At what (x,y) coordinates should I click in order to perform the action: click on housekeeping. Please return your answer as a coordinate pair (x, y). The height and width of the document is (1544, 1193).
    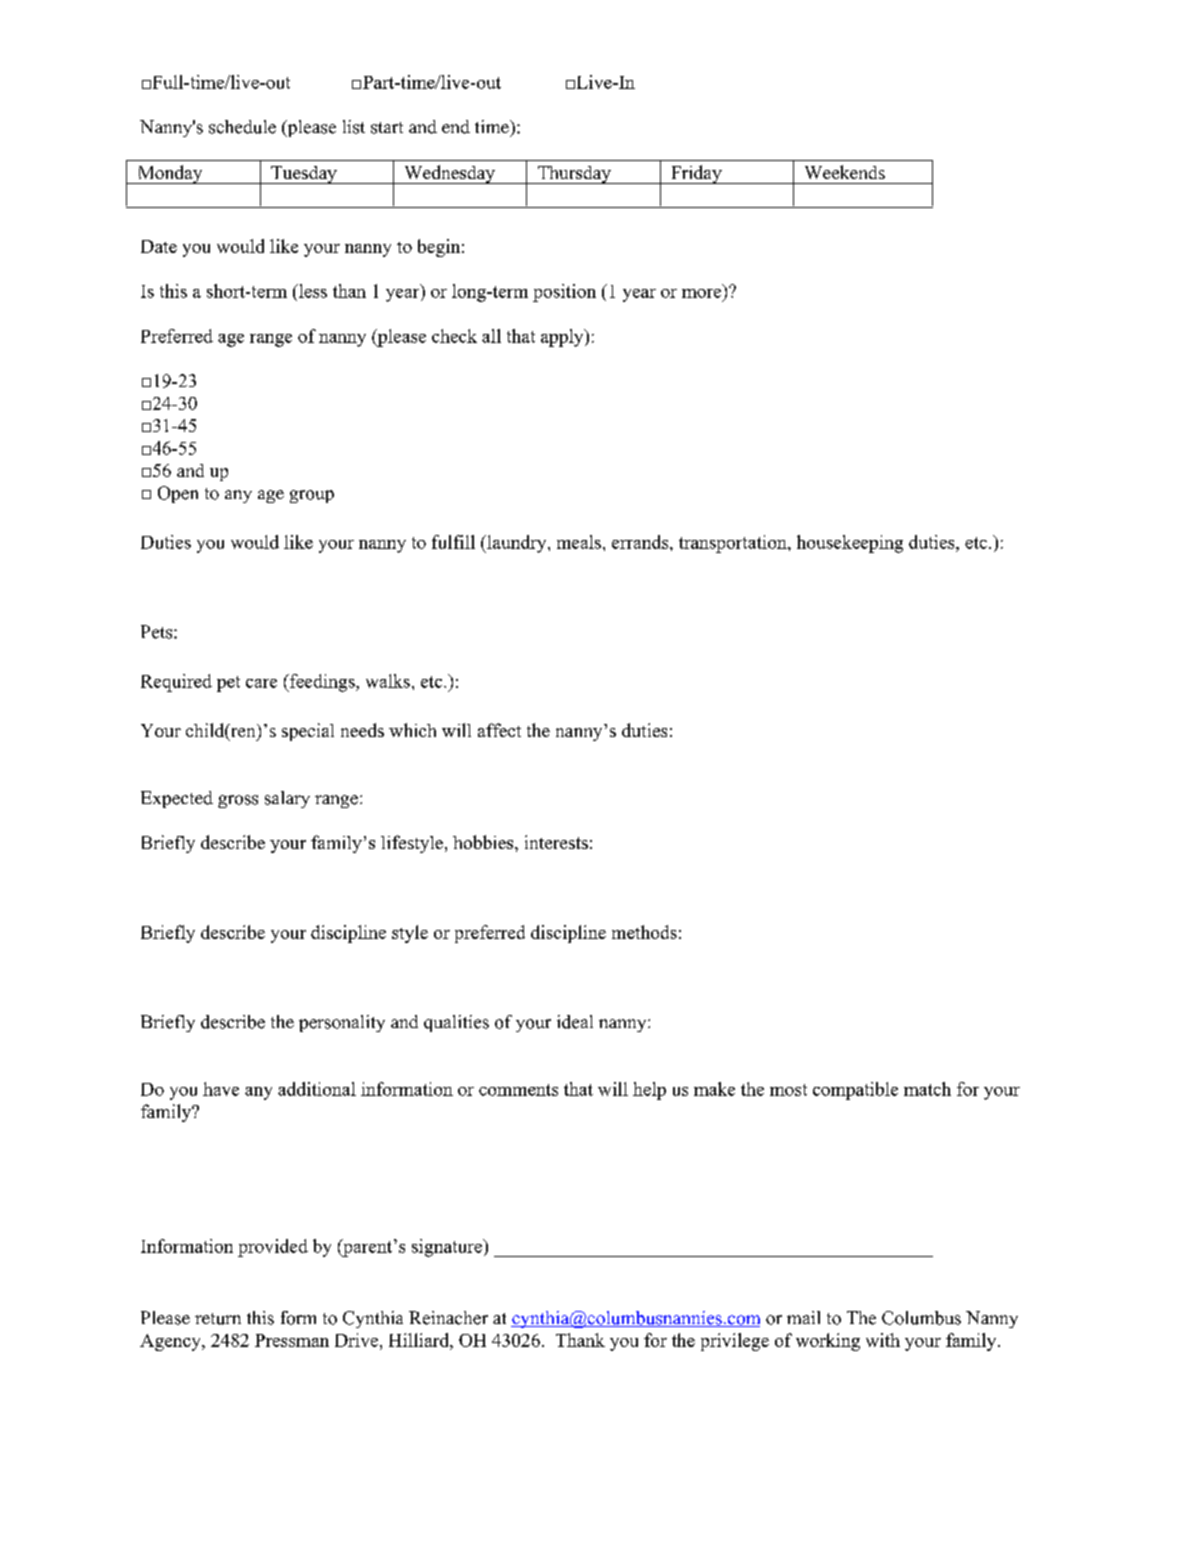
    Looking at the image, I should click on (850, 544).
